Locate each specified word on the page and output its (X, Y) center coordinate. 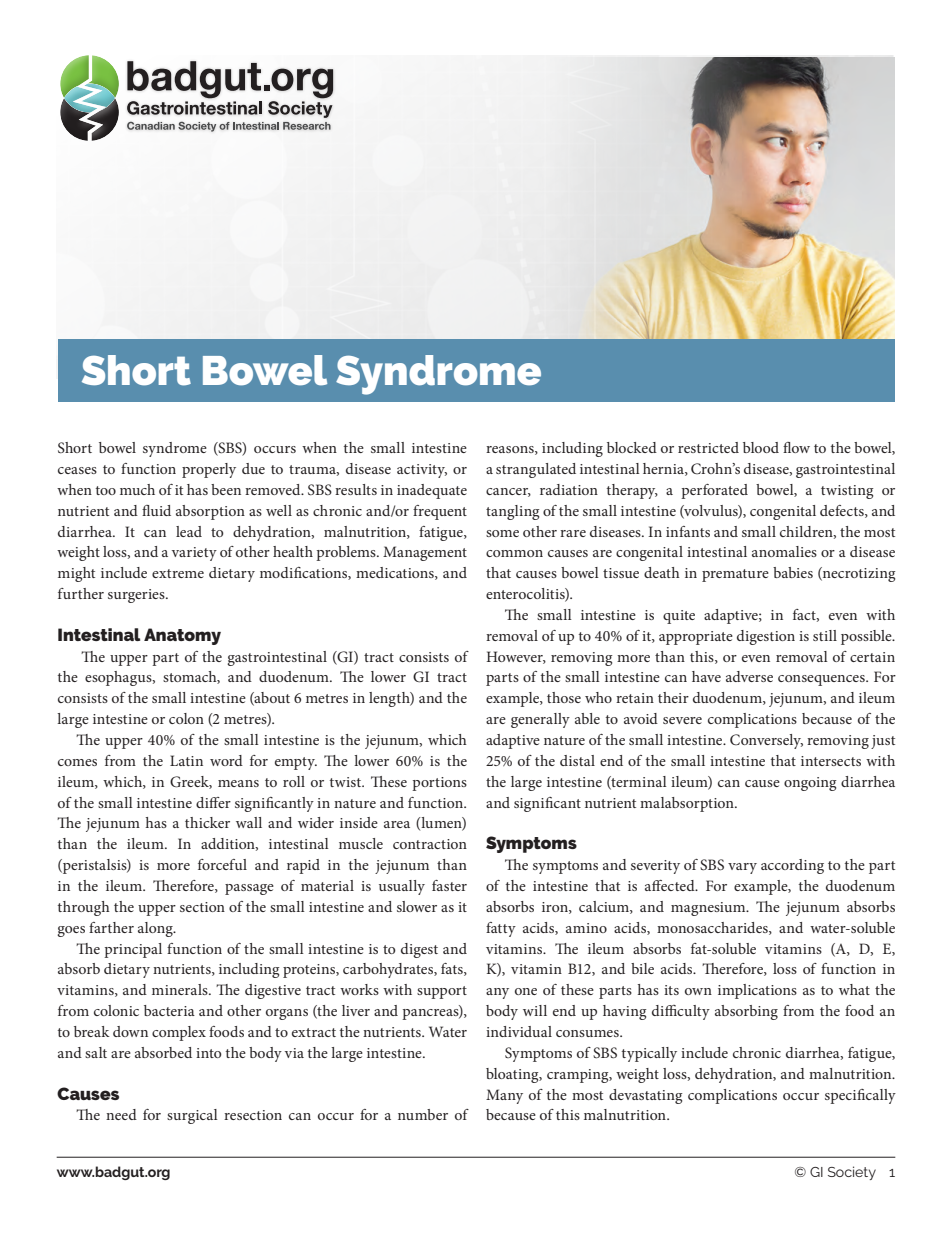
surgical (192, 1116)
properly (209, 470)
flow (796, 447)
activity (422, 471)
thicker (207, 822)
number (423, 1114)
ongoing (810, 784)
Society (852, 1173)
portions (439, 784)
